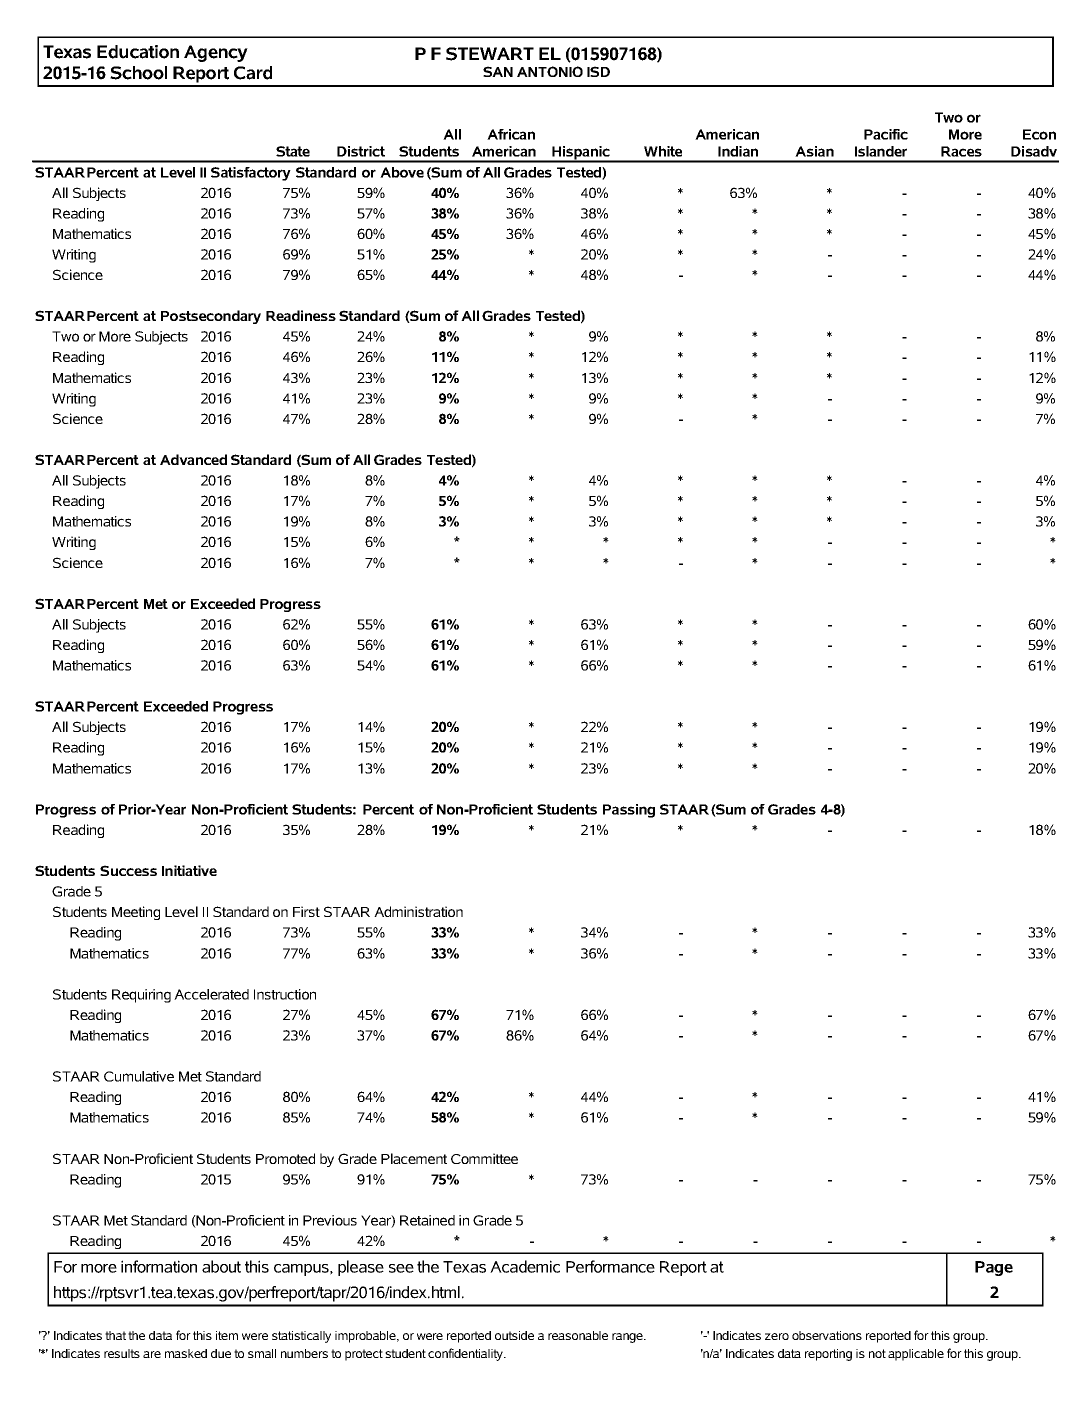 The height and width of the screenshot is (1413, 1092). Describe the element at coordinates (886, 134) in the screenshot. I see `Pacific` at that location.
